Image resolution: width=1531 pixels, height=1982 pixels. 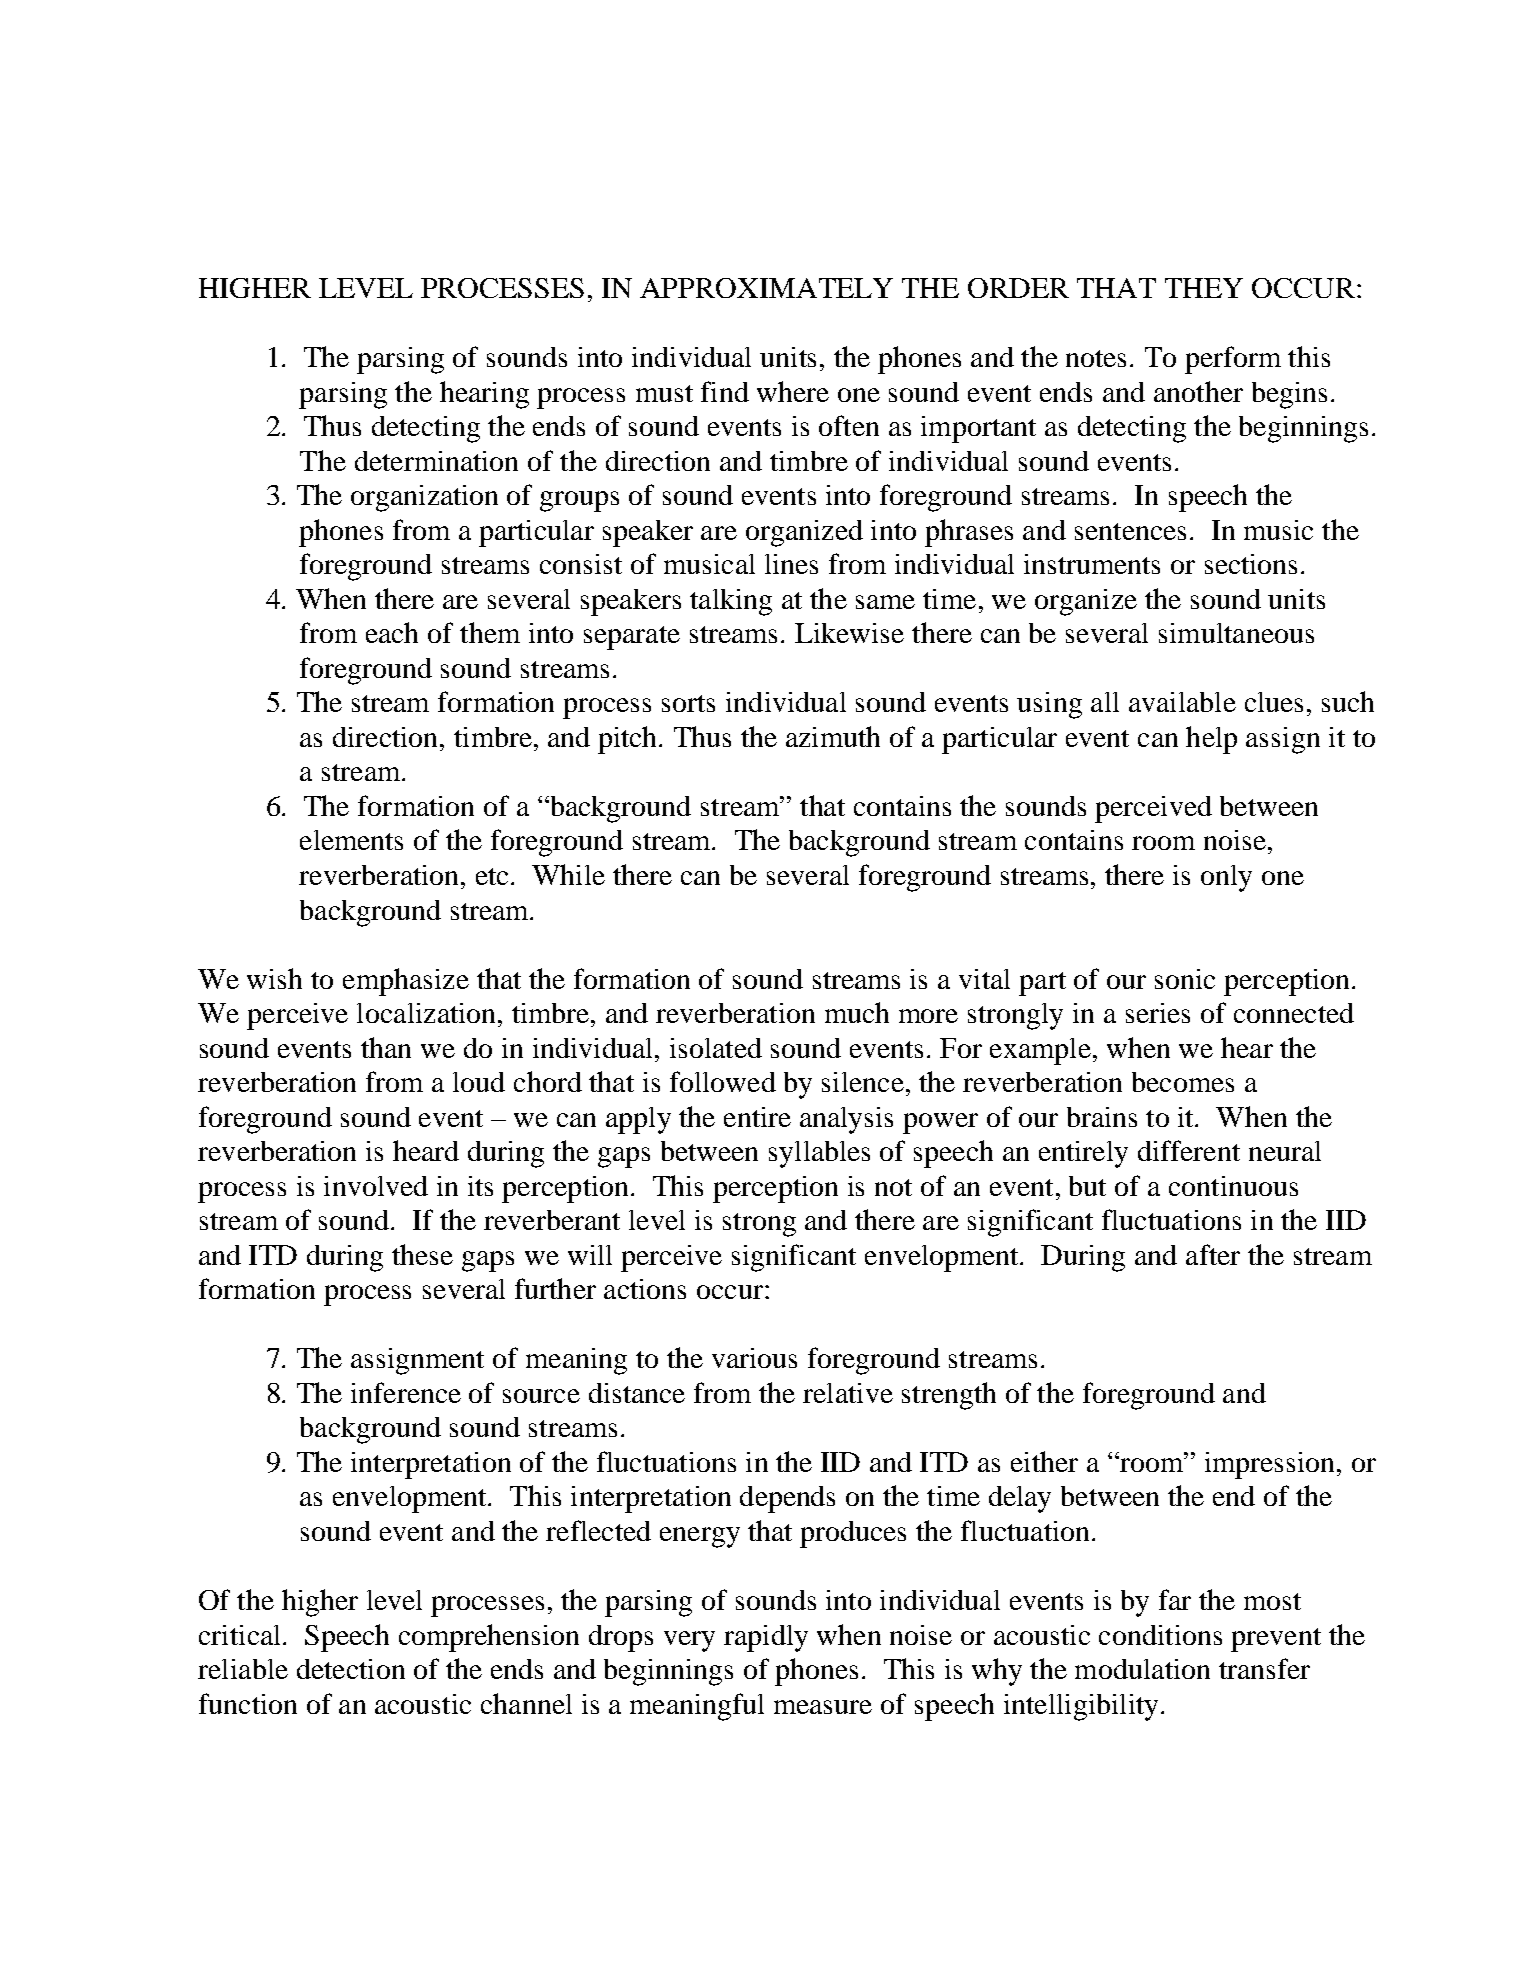 What do you see at coordinates (351, 1669) in the screenshot?
I see `detection` at bounding box center [351, 1669].
